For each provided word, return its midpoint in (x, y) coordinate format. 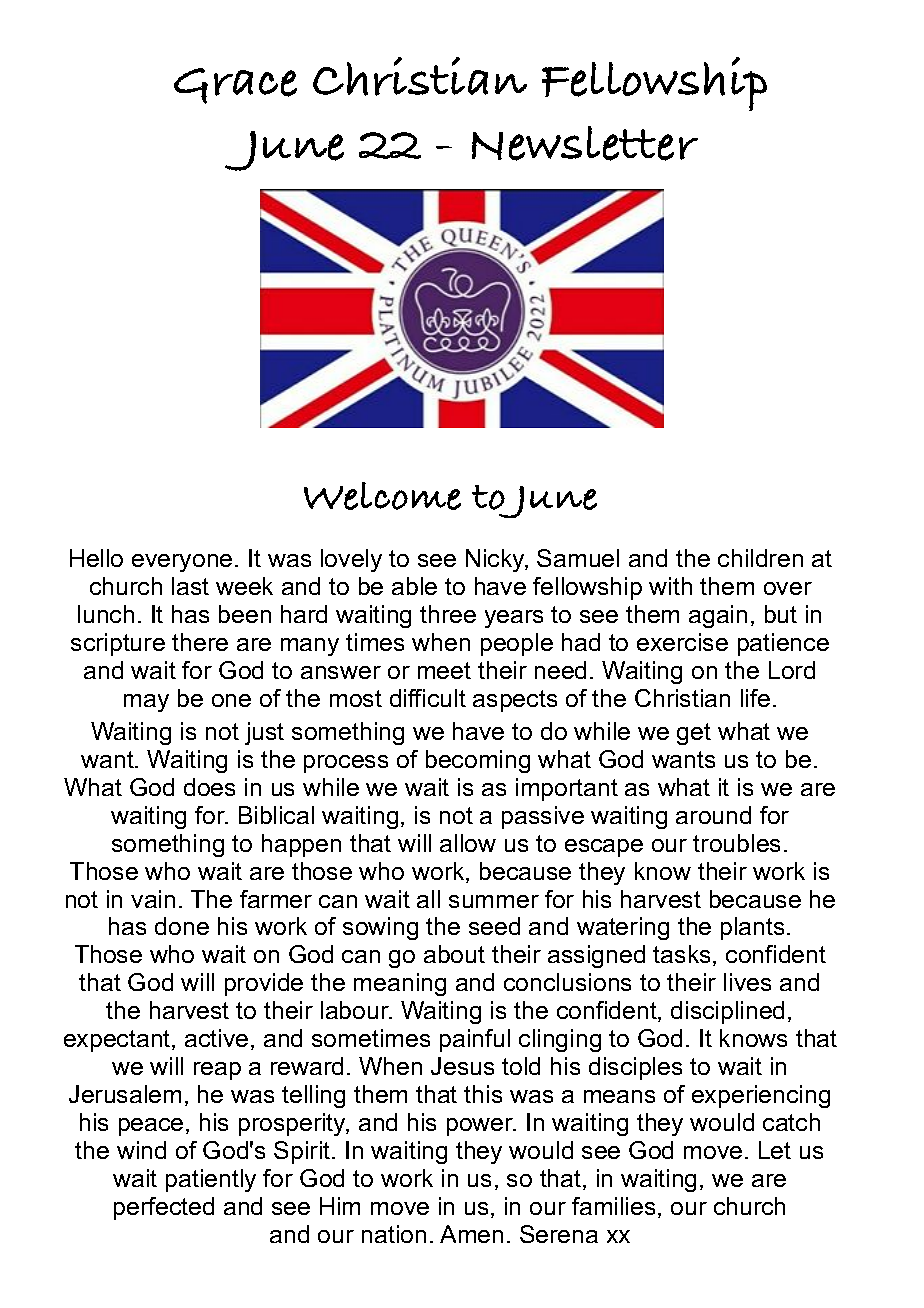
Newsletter (585, 143)
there (200, 642)
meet (444, 670)
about (454, 954)
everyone (182, 563)
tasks (681, 954)
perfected (164, 1208)
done (182, 926)
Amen (471, 1234)
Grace (235, 86)
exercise (682, 642)
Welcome (382, 496)
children (760, 558)
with (670, 586)
